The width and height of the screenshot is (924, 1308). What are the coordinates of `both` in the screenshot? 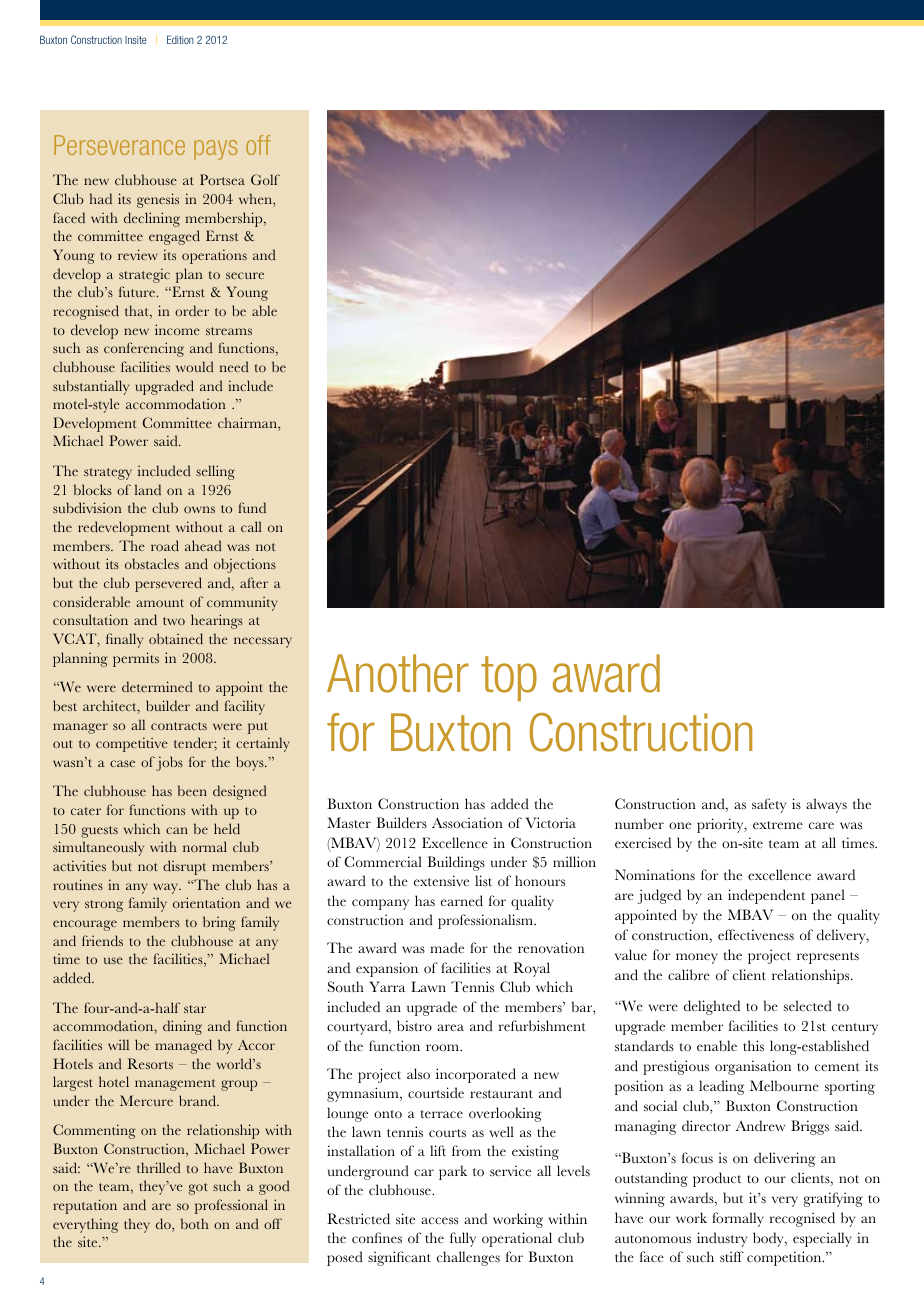 It's located at (195, 1223).
